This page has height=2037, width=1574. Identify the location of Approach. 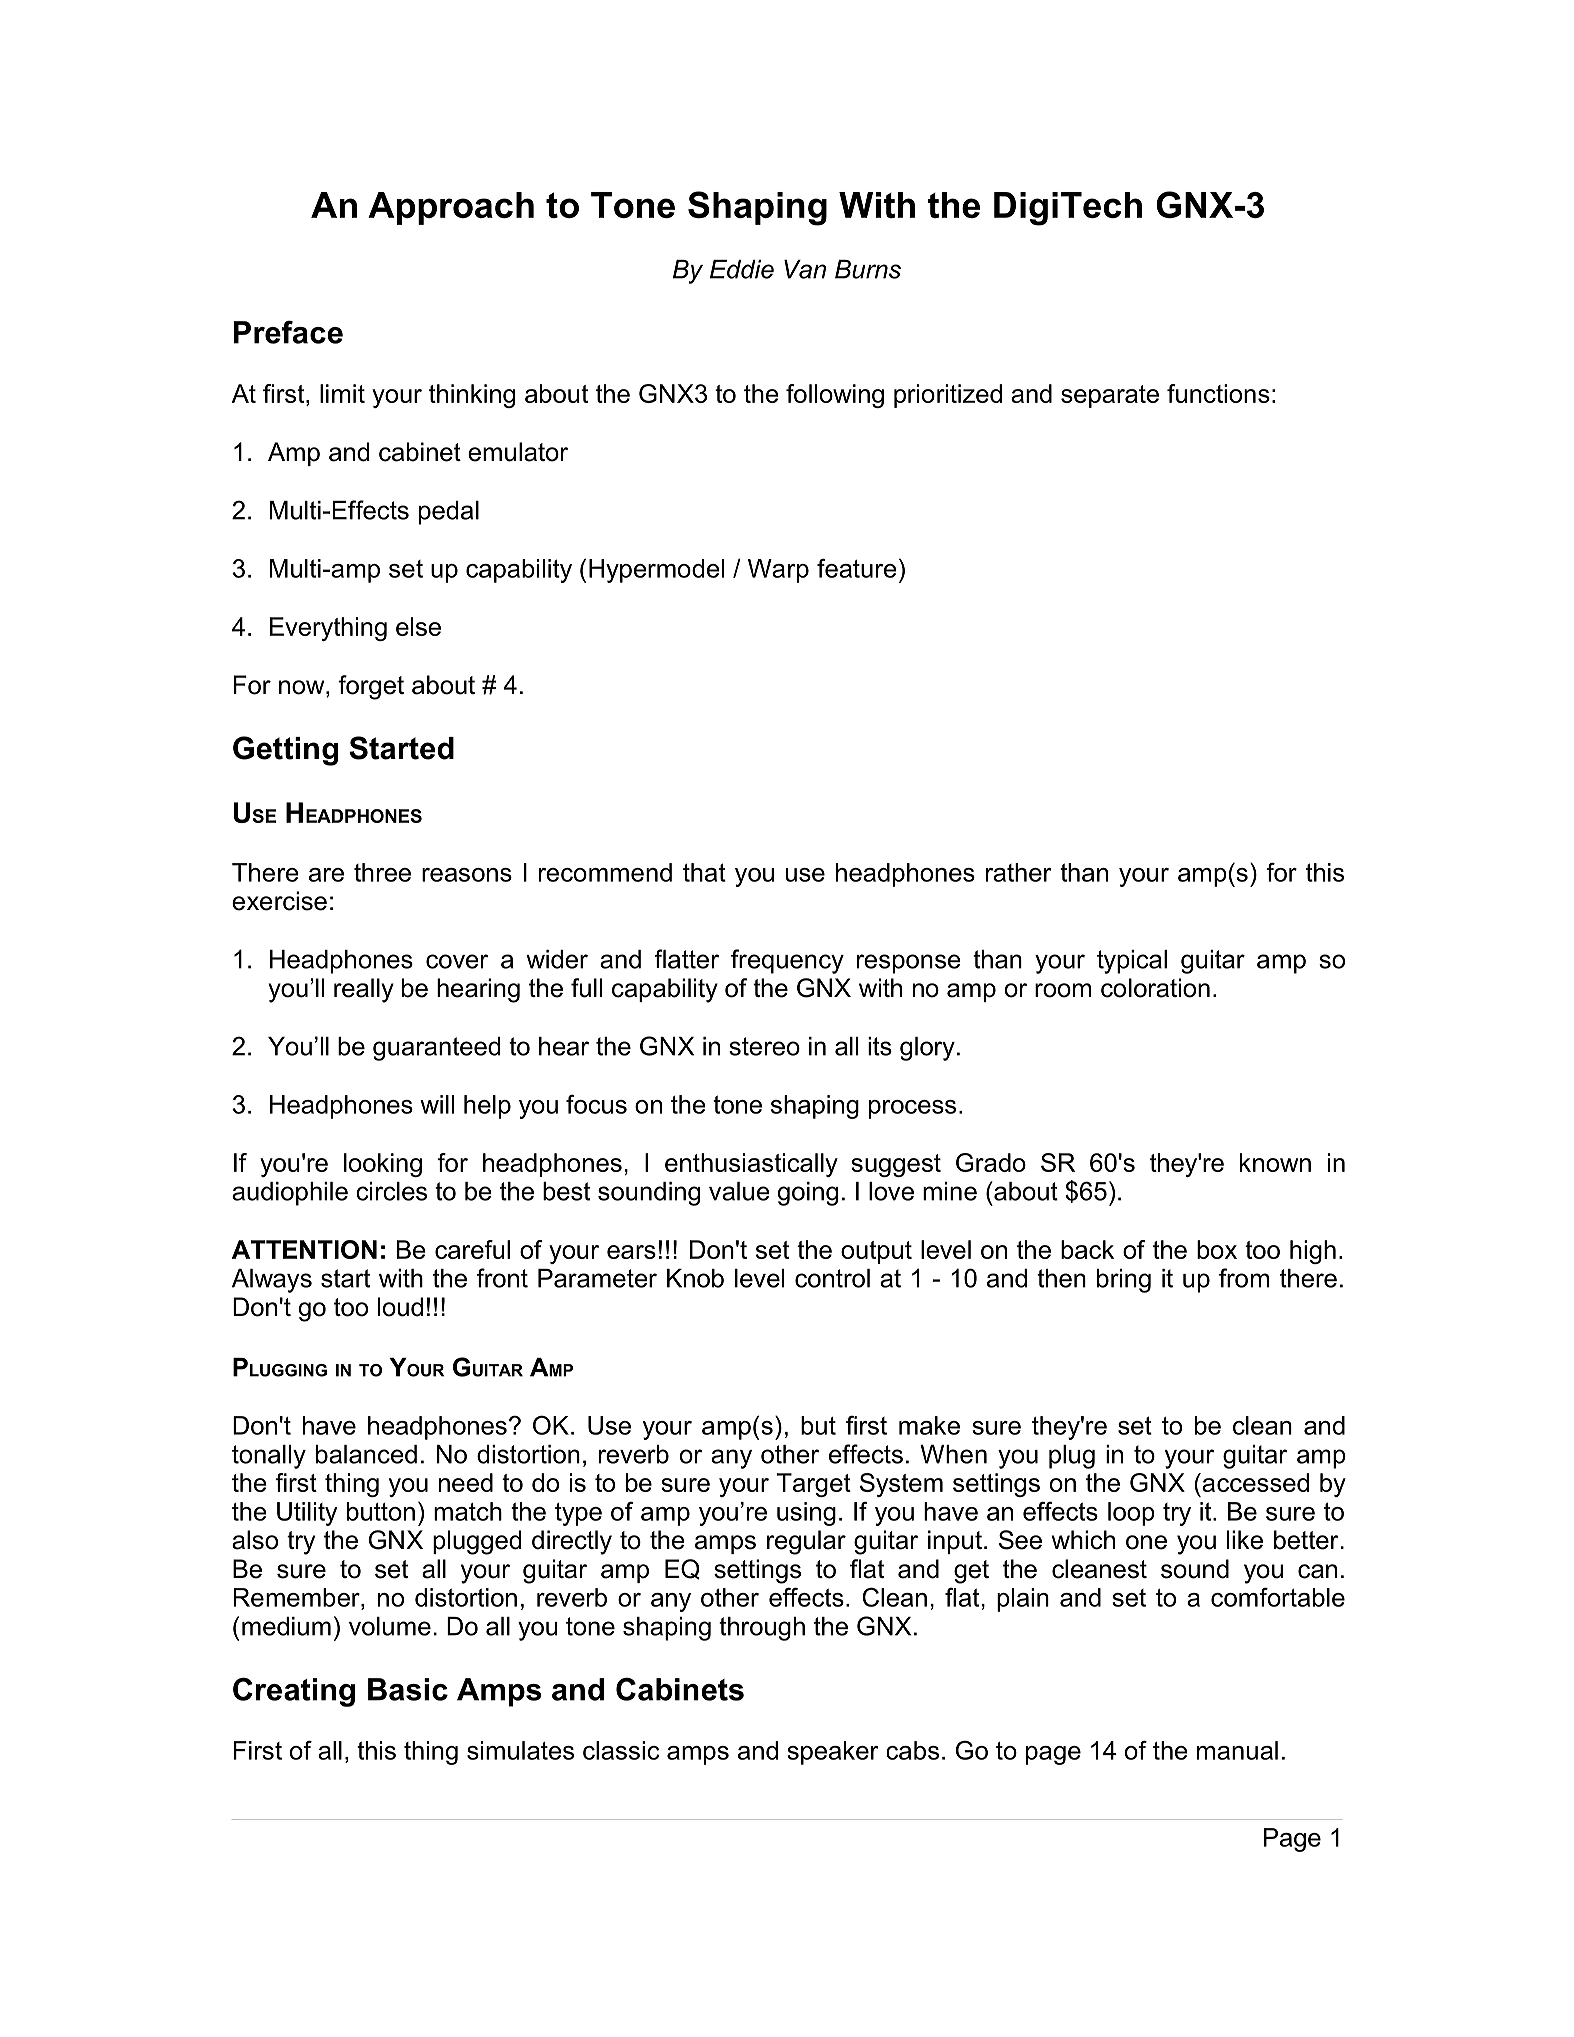
(451, 208).
